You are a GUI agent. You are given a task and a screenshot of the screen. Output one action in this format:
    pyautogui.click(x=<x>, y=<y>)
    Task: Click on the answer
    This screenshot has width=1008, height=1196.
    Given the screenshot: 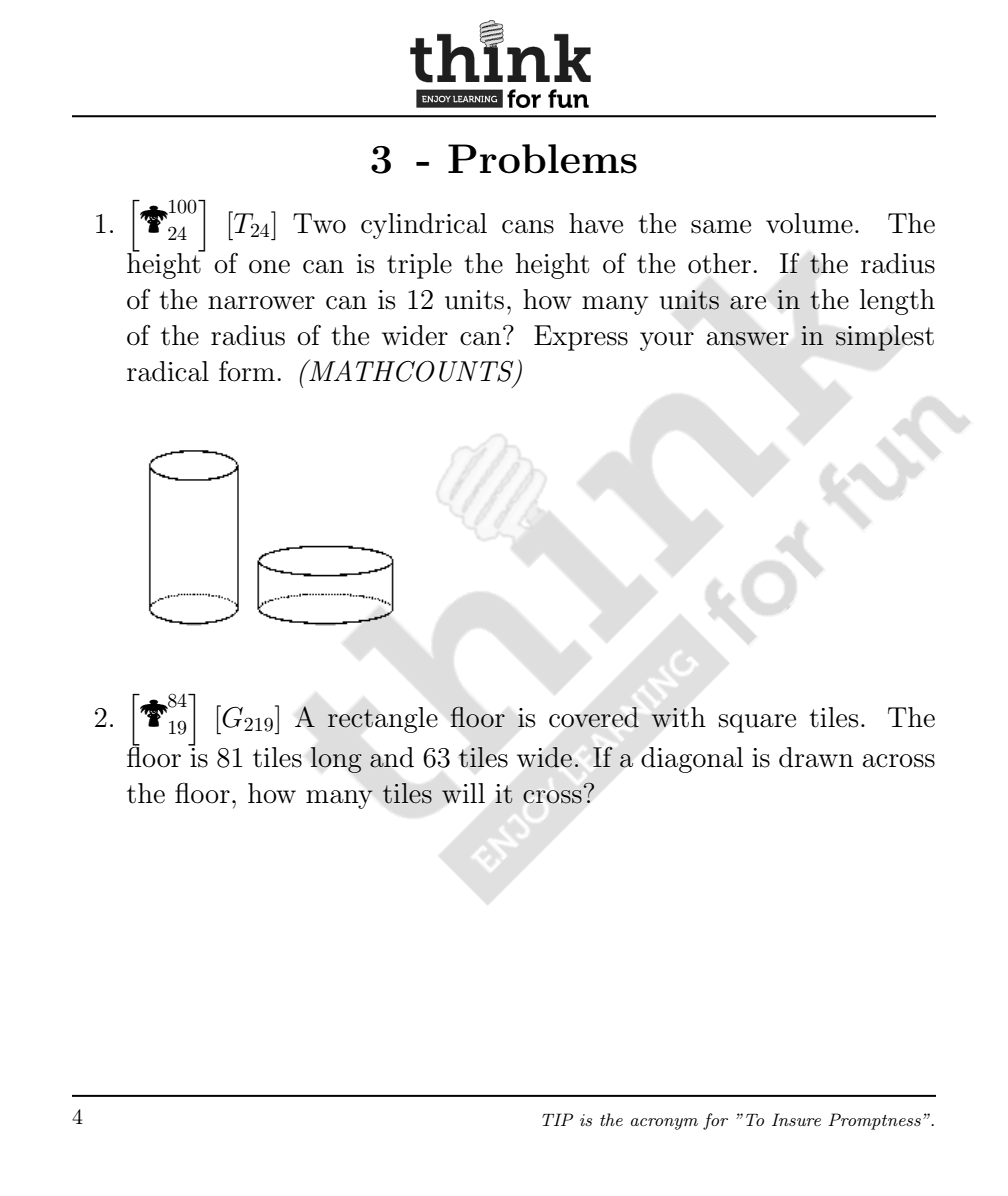 What is the action you would take?
    pyautogui.click(x=748, y=339)
